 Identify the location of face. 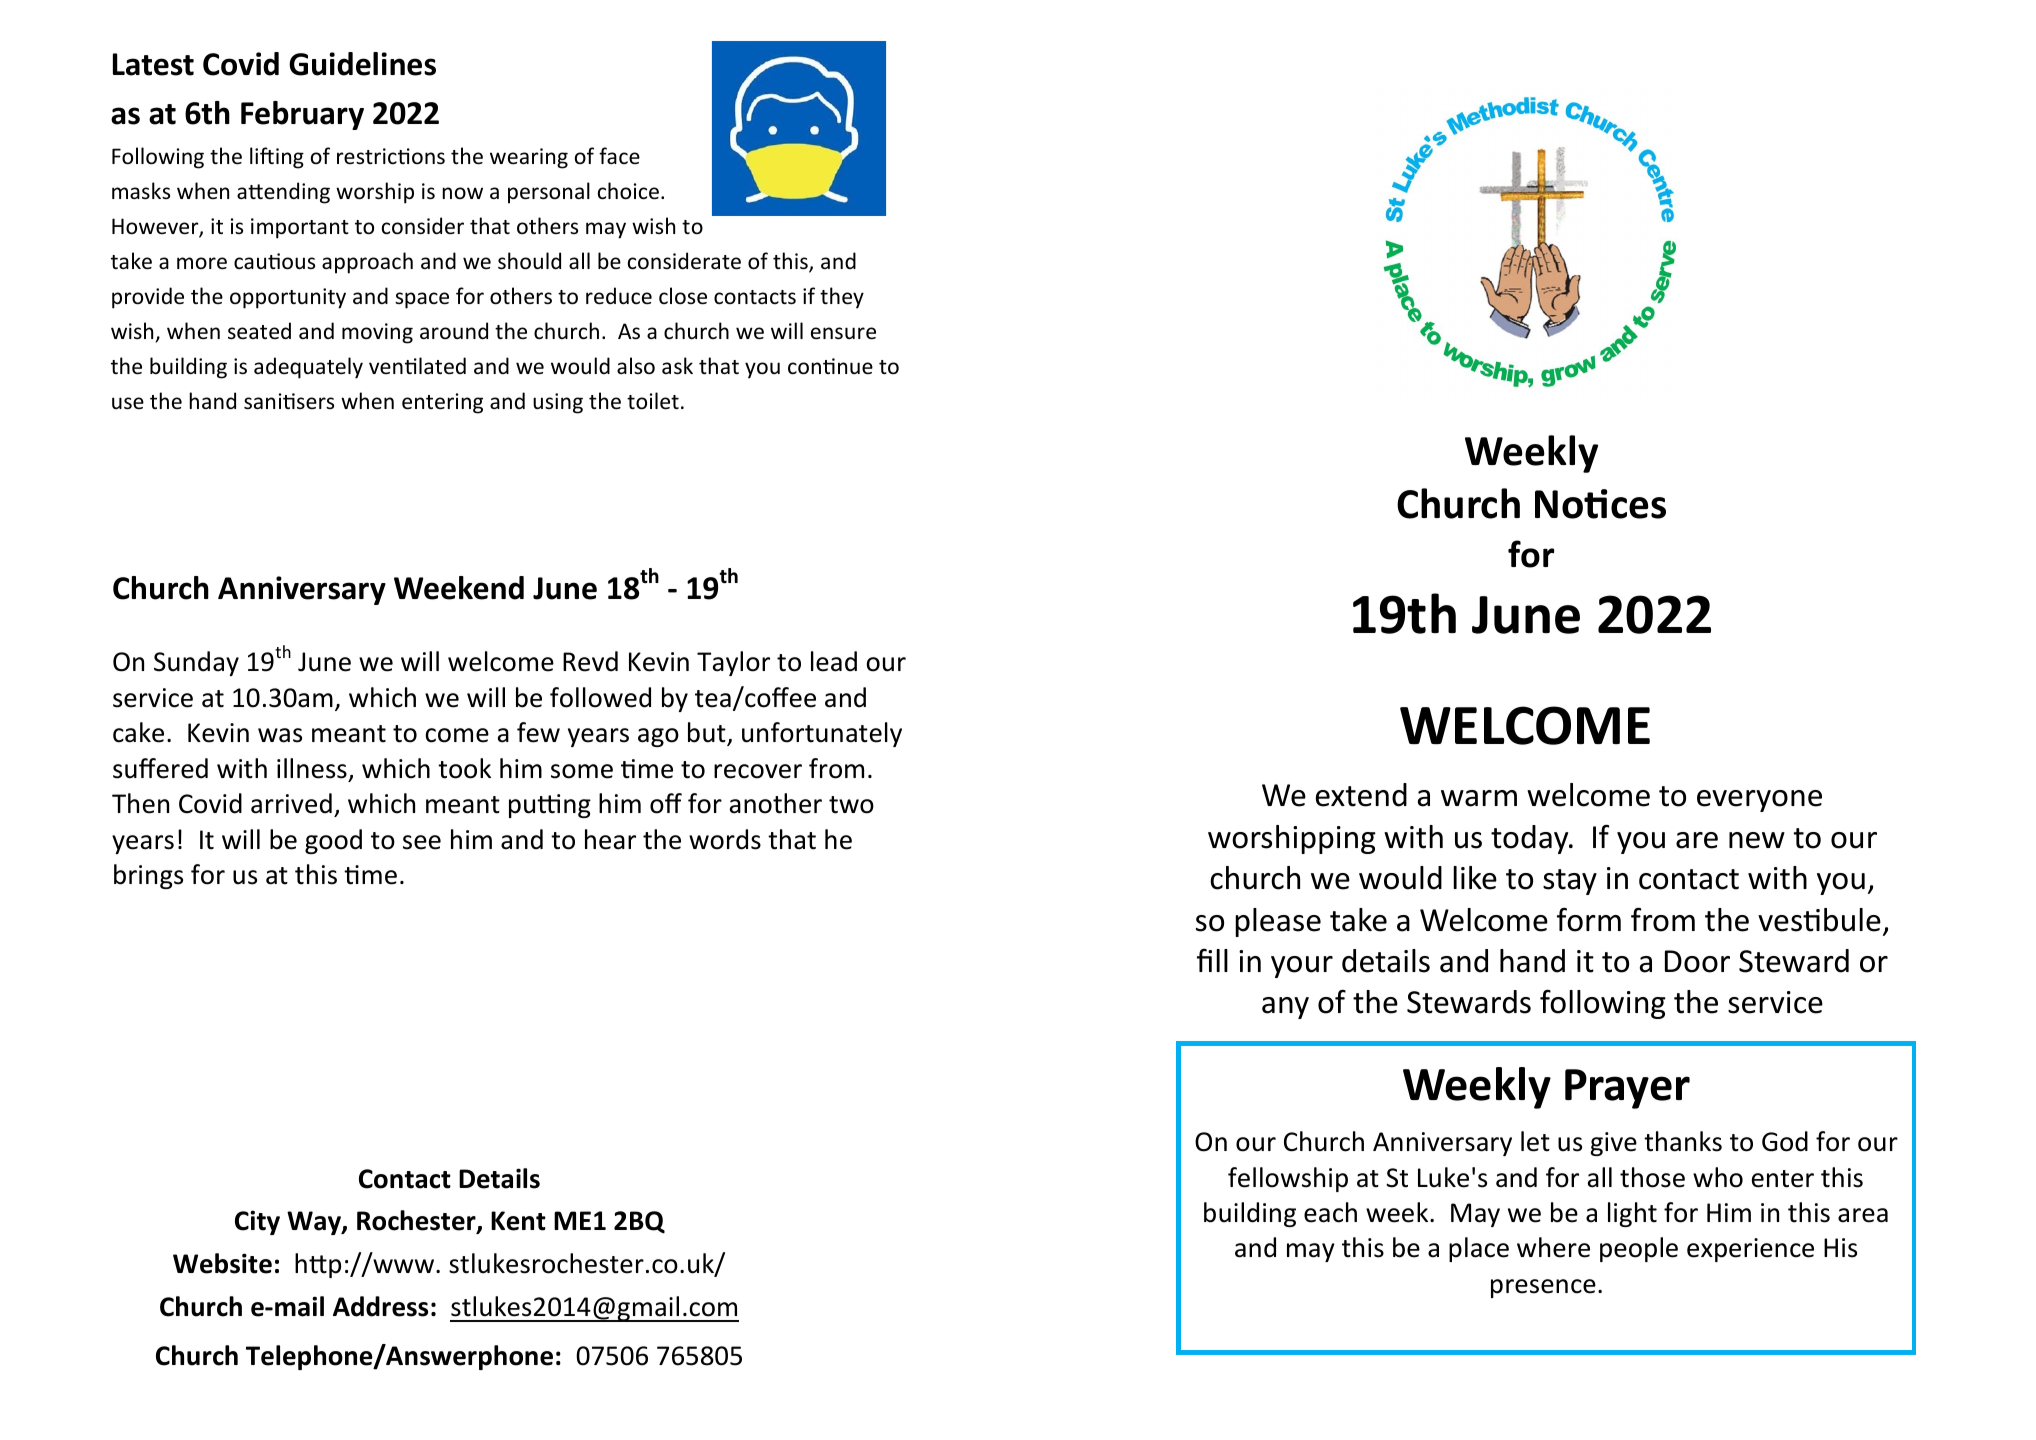
(619, 155).
